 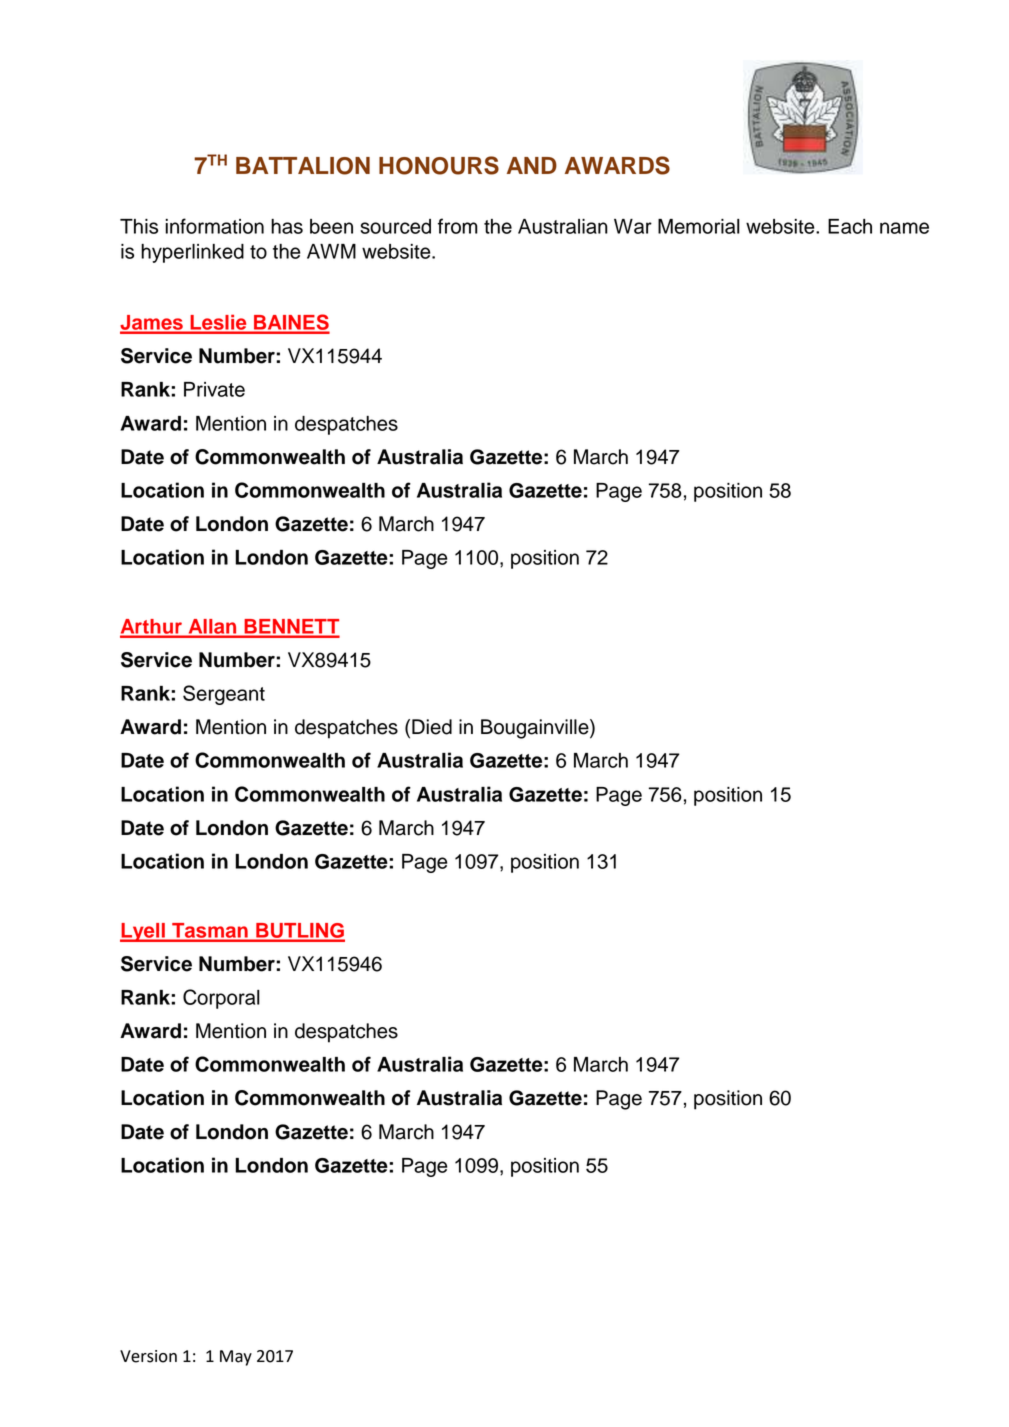 What do you see at coordinates (236, 1358) in the screenshot?
I see `May` at bounding box center [236, 1358].
